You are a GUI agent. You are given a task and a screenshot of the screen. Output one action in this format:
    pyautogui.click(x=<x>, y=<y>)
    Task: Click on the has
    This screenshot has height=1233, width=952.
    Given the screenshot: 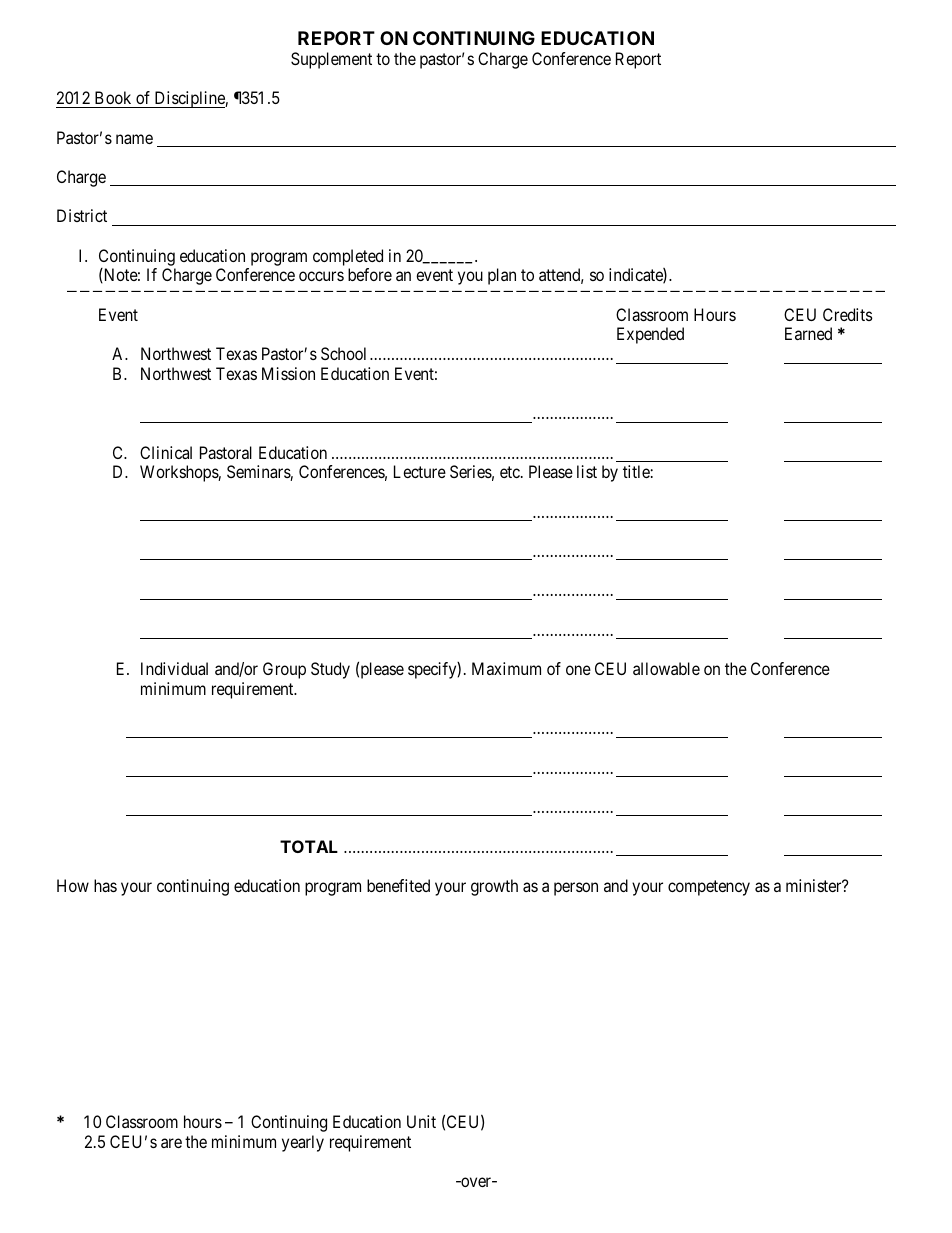 What is the action you would take?
    pyautogui.click(x=105, y=885)
